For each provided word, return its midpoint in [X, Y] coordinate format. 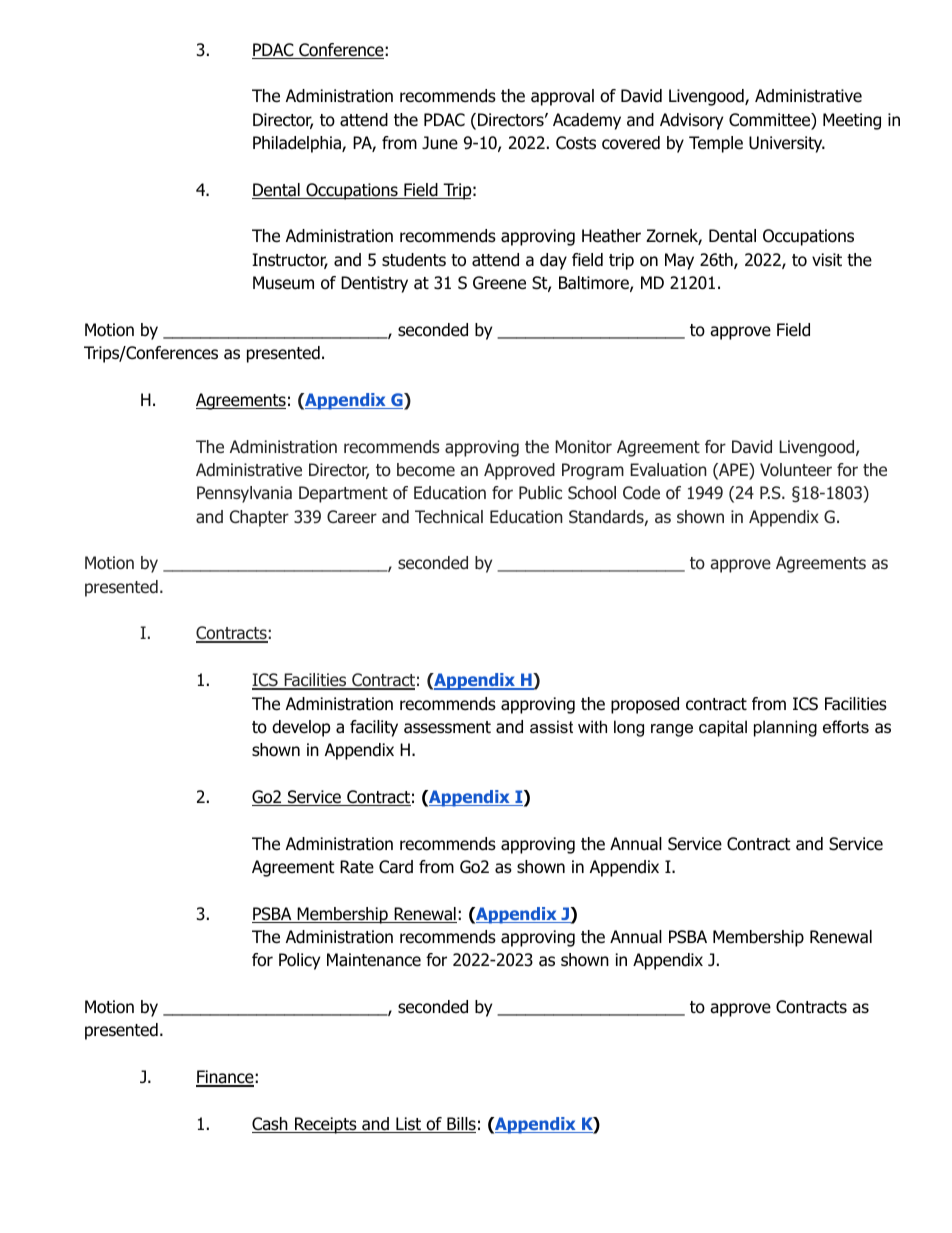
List [409, 1125]
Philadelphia [298, 144]
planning [785, 728]
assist [551, 726]
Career [352, 516]
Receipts [326, 1125]
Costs [576, 143]
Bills [460, 1125]
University [787, 144]
